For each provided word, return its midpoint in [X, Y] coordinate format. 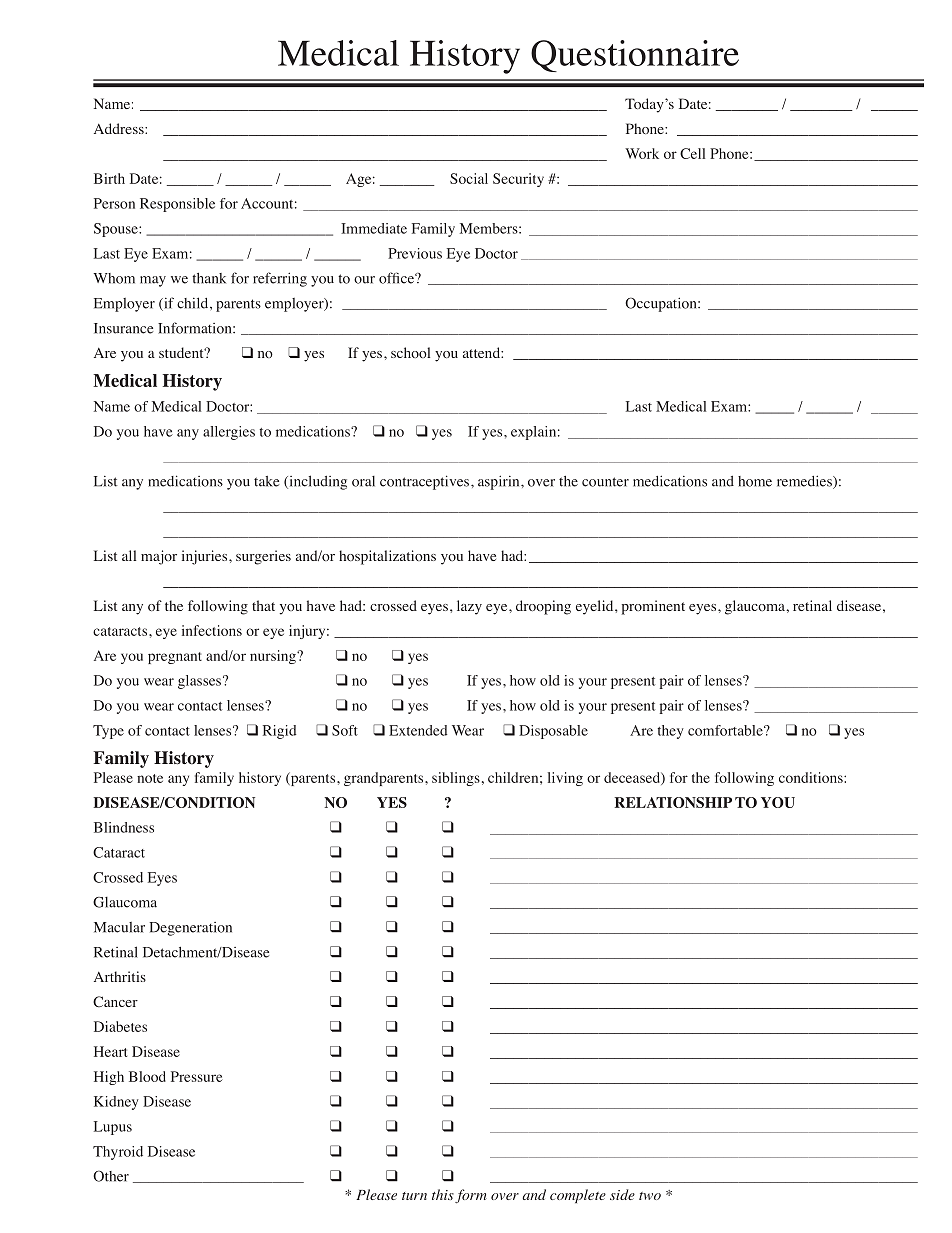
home [755, 481]
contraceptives [424, 482]
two [650, 1196]
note [150, 778]
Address [120, 128]
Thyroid [118, 1153]
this [443, 1194]
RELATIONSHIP [673, 802]
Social [469, 178]
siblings [456, 779]
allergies [229, 433]
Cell [692, 153]
